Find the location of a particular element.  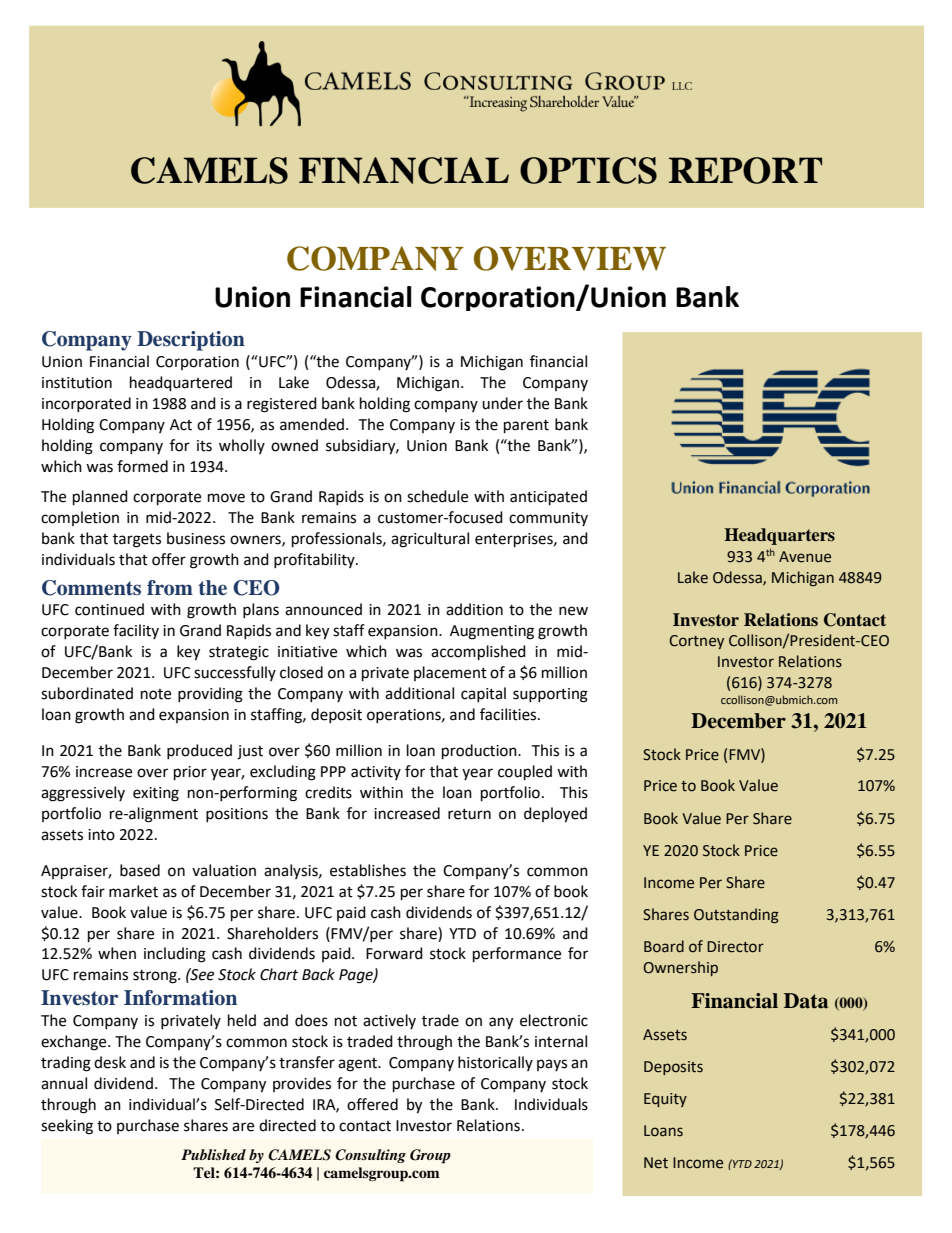

OPTICS is located at coordinates (588, 170).
